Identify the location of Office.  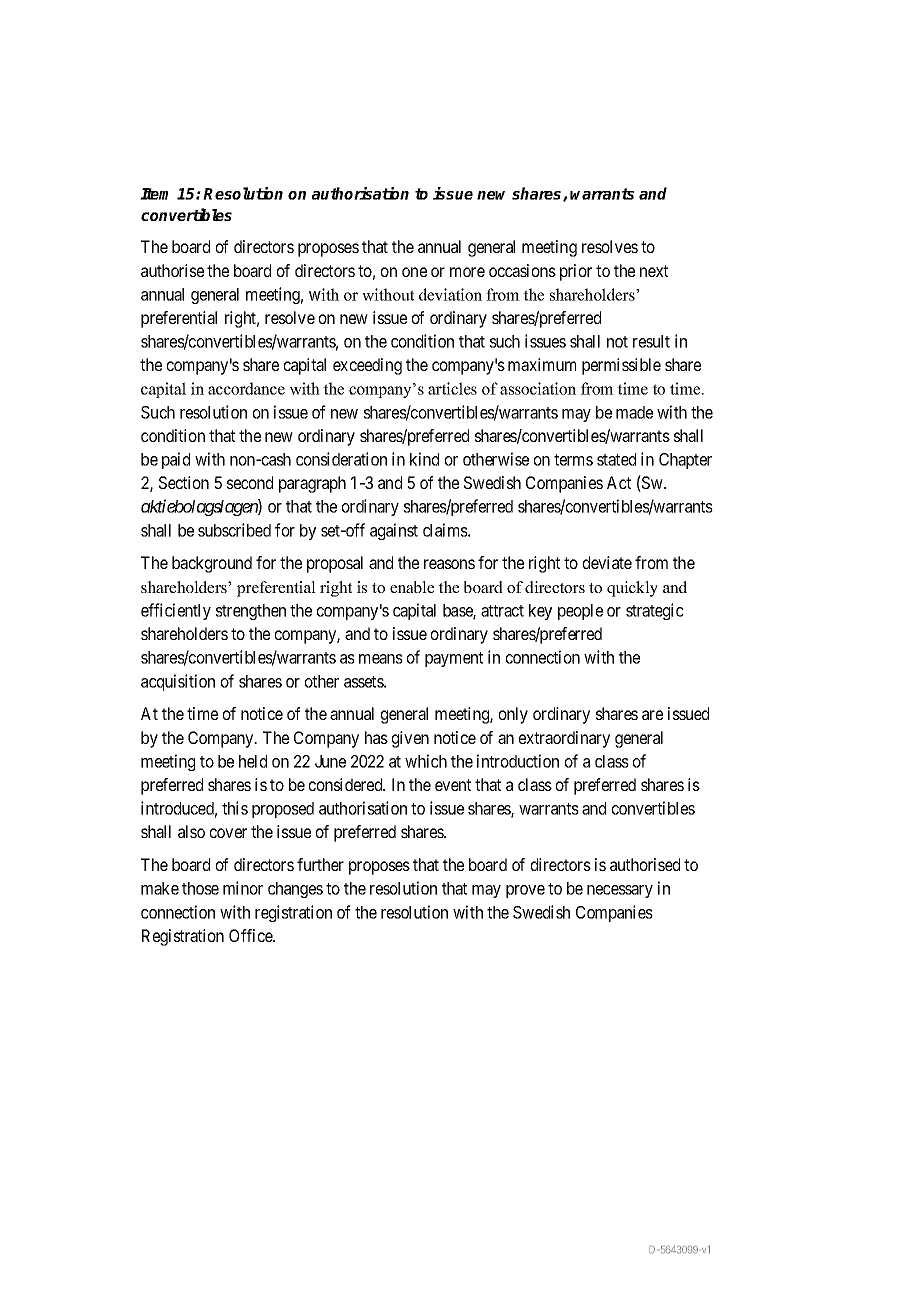
(251, 935).
